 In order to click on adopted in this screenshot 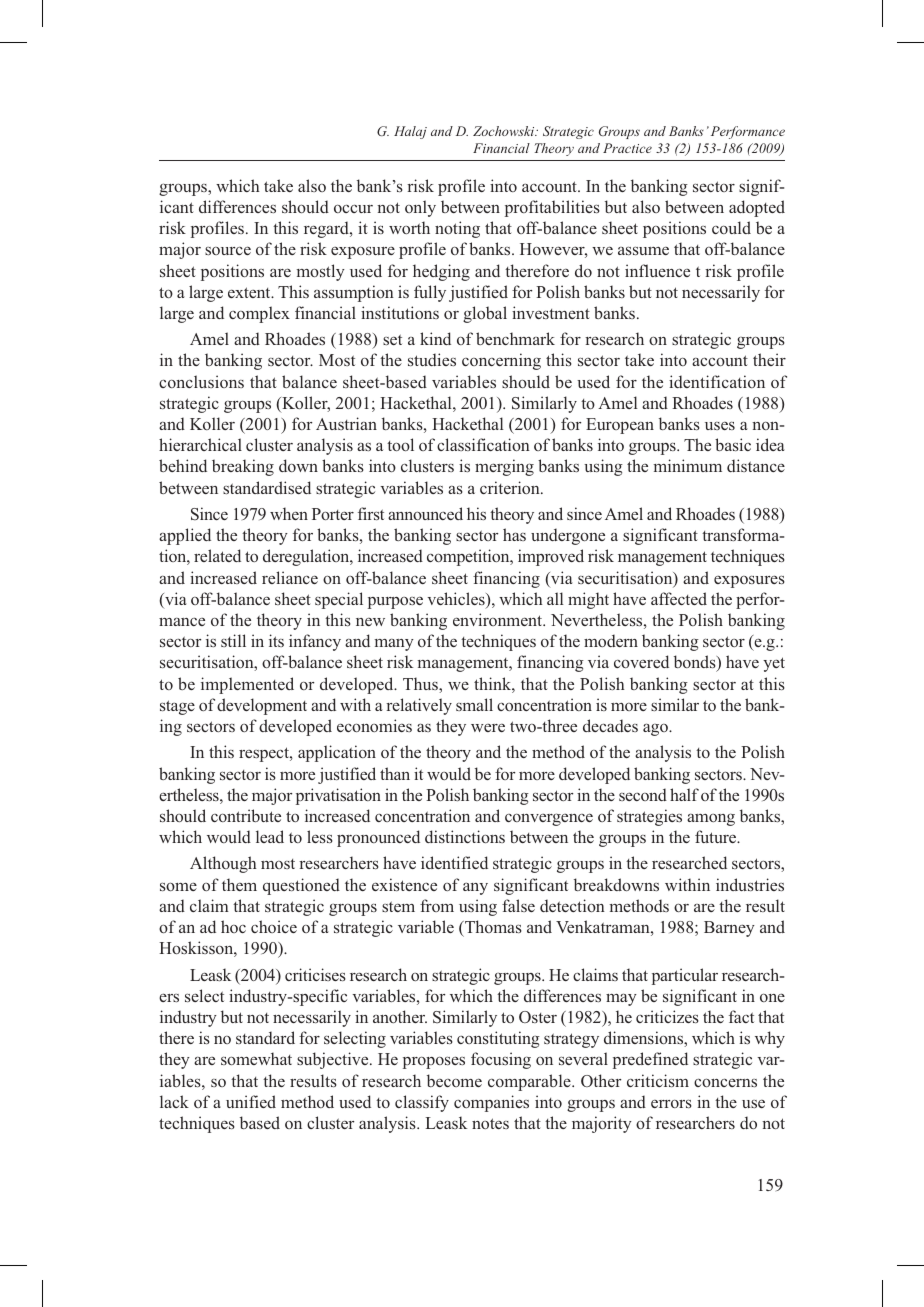, I will do `click(757, 208)`.
